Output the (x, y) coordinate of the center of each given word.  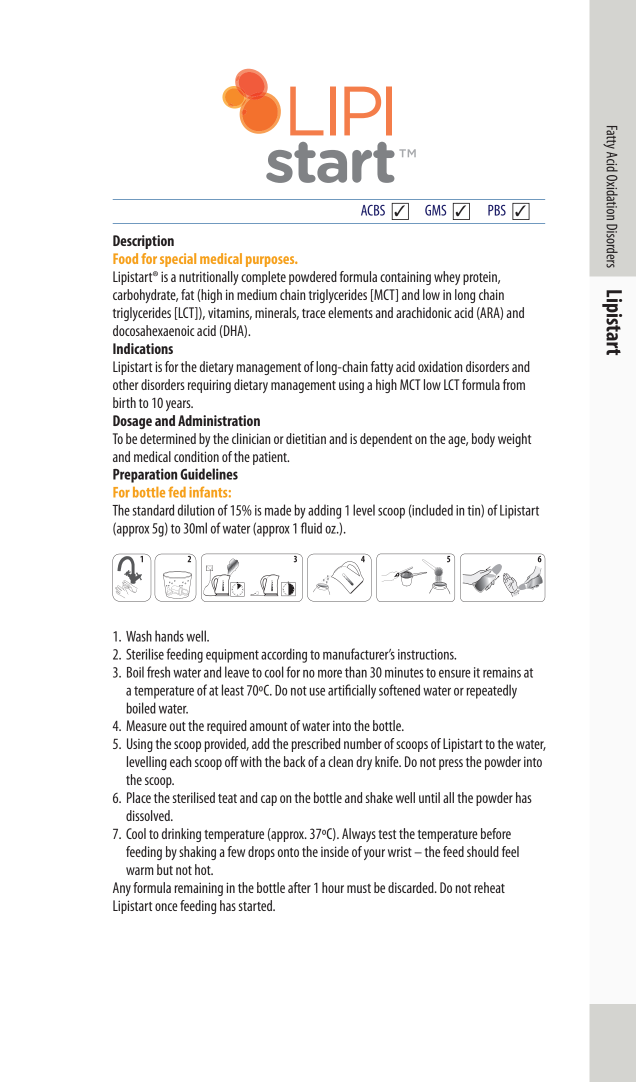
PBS (497, 210)
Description (143, 242)
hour (333, 887)
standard (153, 510)
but (165, 869)
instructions (427, 654)
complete (263, 278)
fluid (311, 528)
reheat (489, 887)
